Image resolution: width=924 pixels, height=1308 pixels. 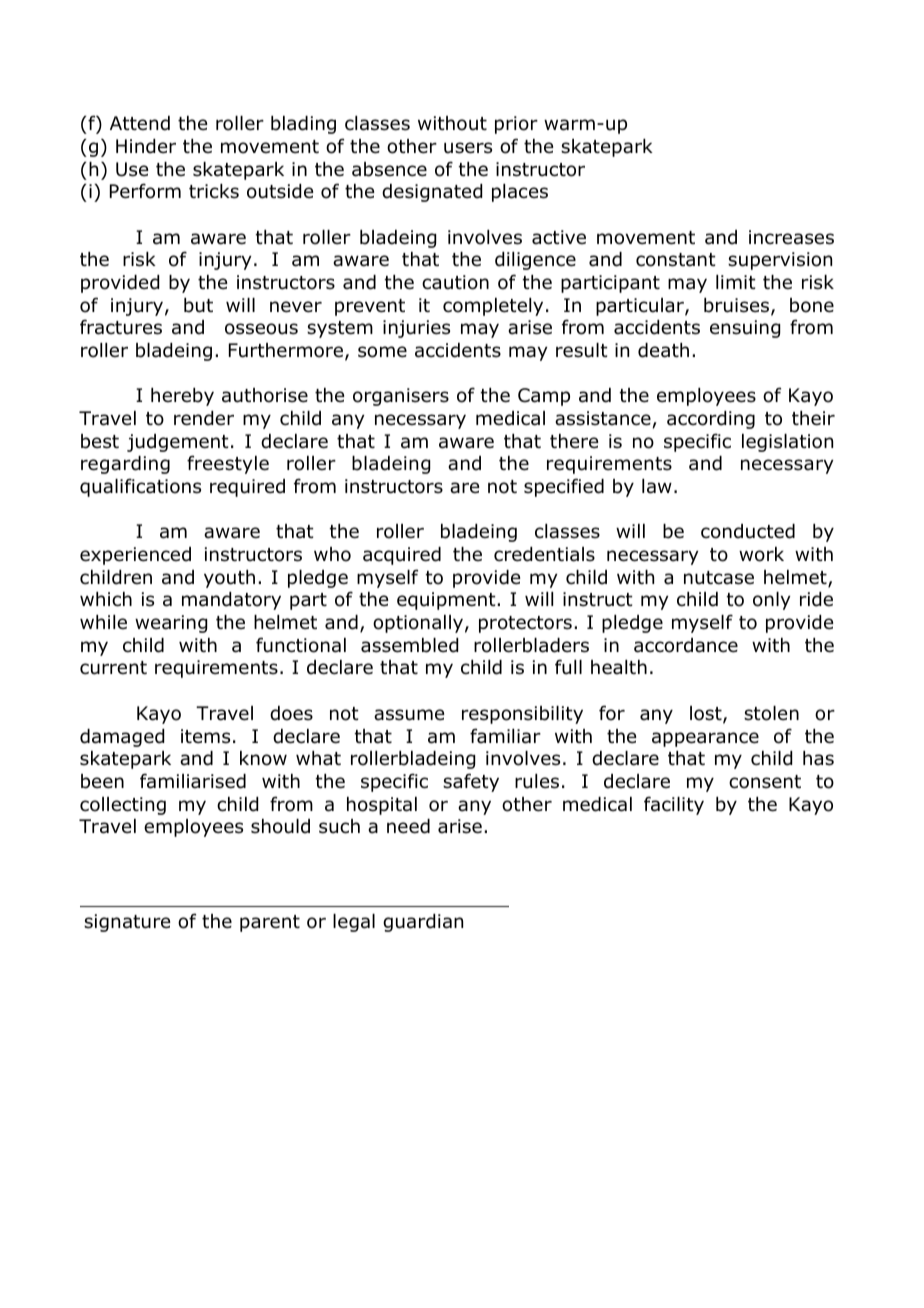 What do you see at coordinates (135, 556) in the document?
I see `experienced` at bounding box center [135, 556].
